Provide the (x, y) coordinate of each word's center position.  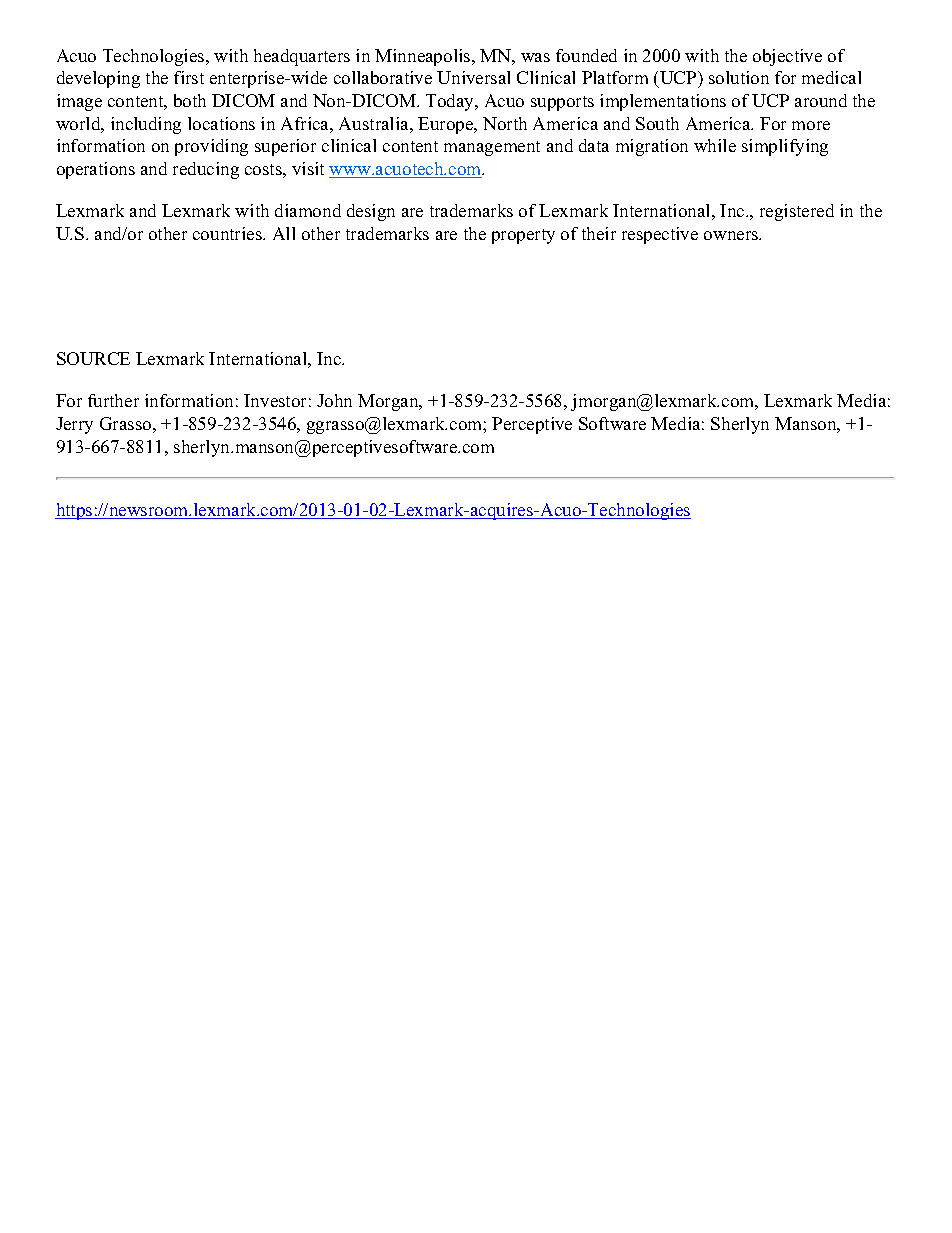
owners (732, 235)
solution (739, 77)
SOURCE (93, 358)
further (113, 400)
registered (797, 212)
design (371, 212)
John (334, 400)
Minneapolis (424, 57)
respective (660, 235)
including (146, 125)
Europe (447, 125)
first (189, 77)
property (523, 236)
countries (228, 233)
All (284, 233)
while (715, 145)
